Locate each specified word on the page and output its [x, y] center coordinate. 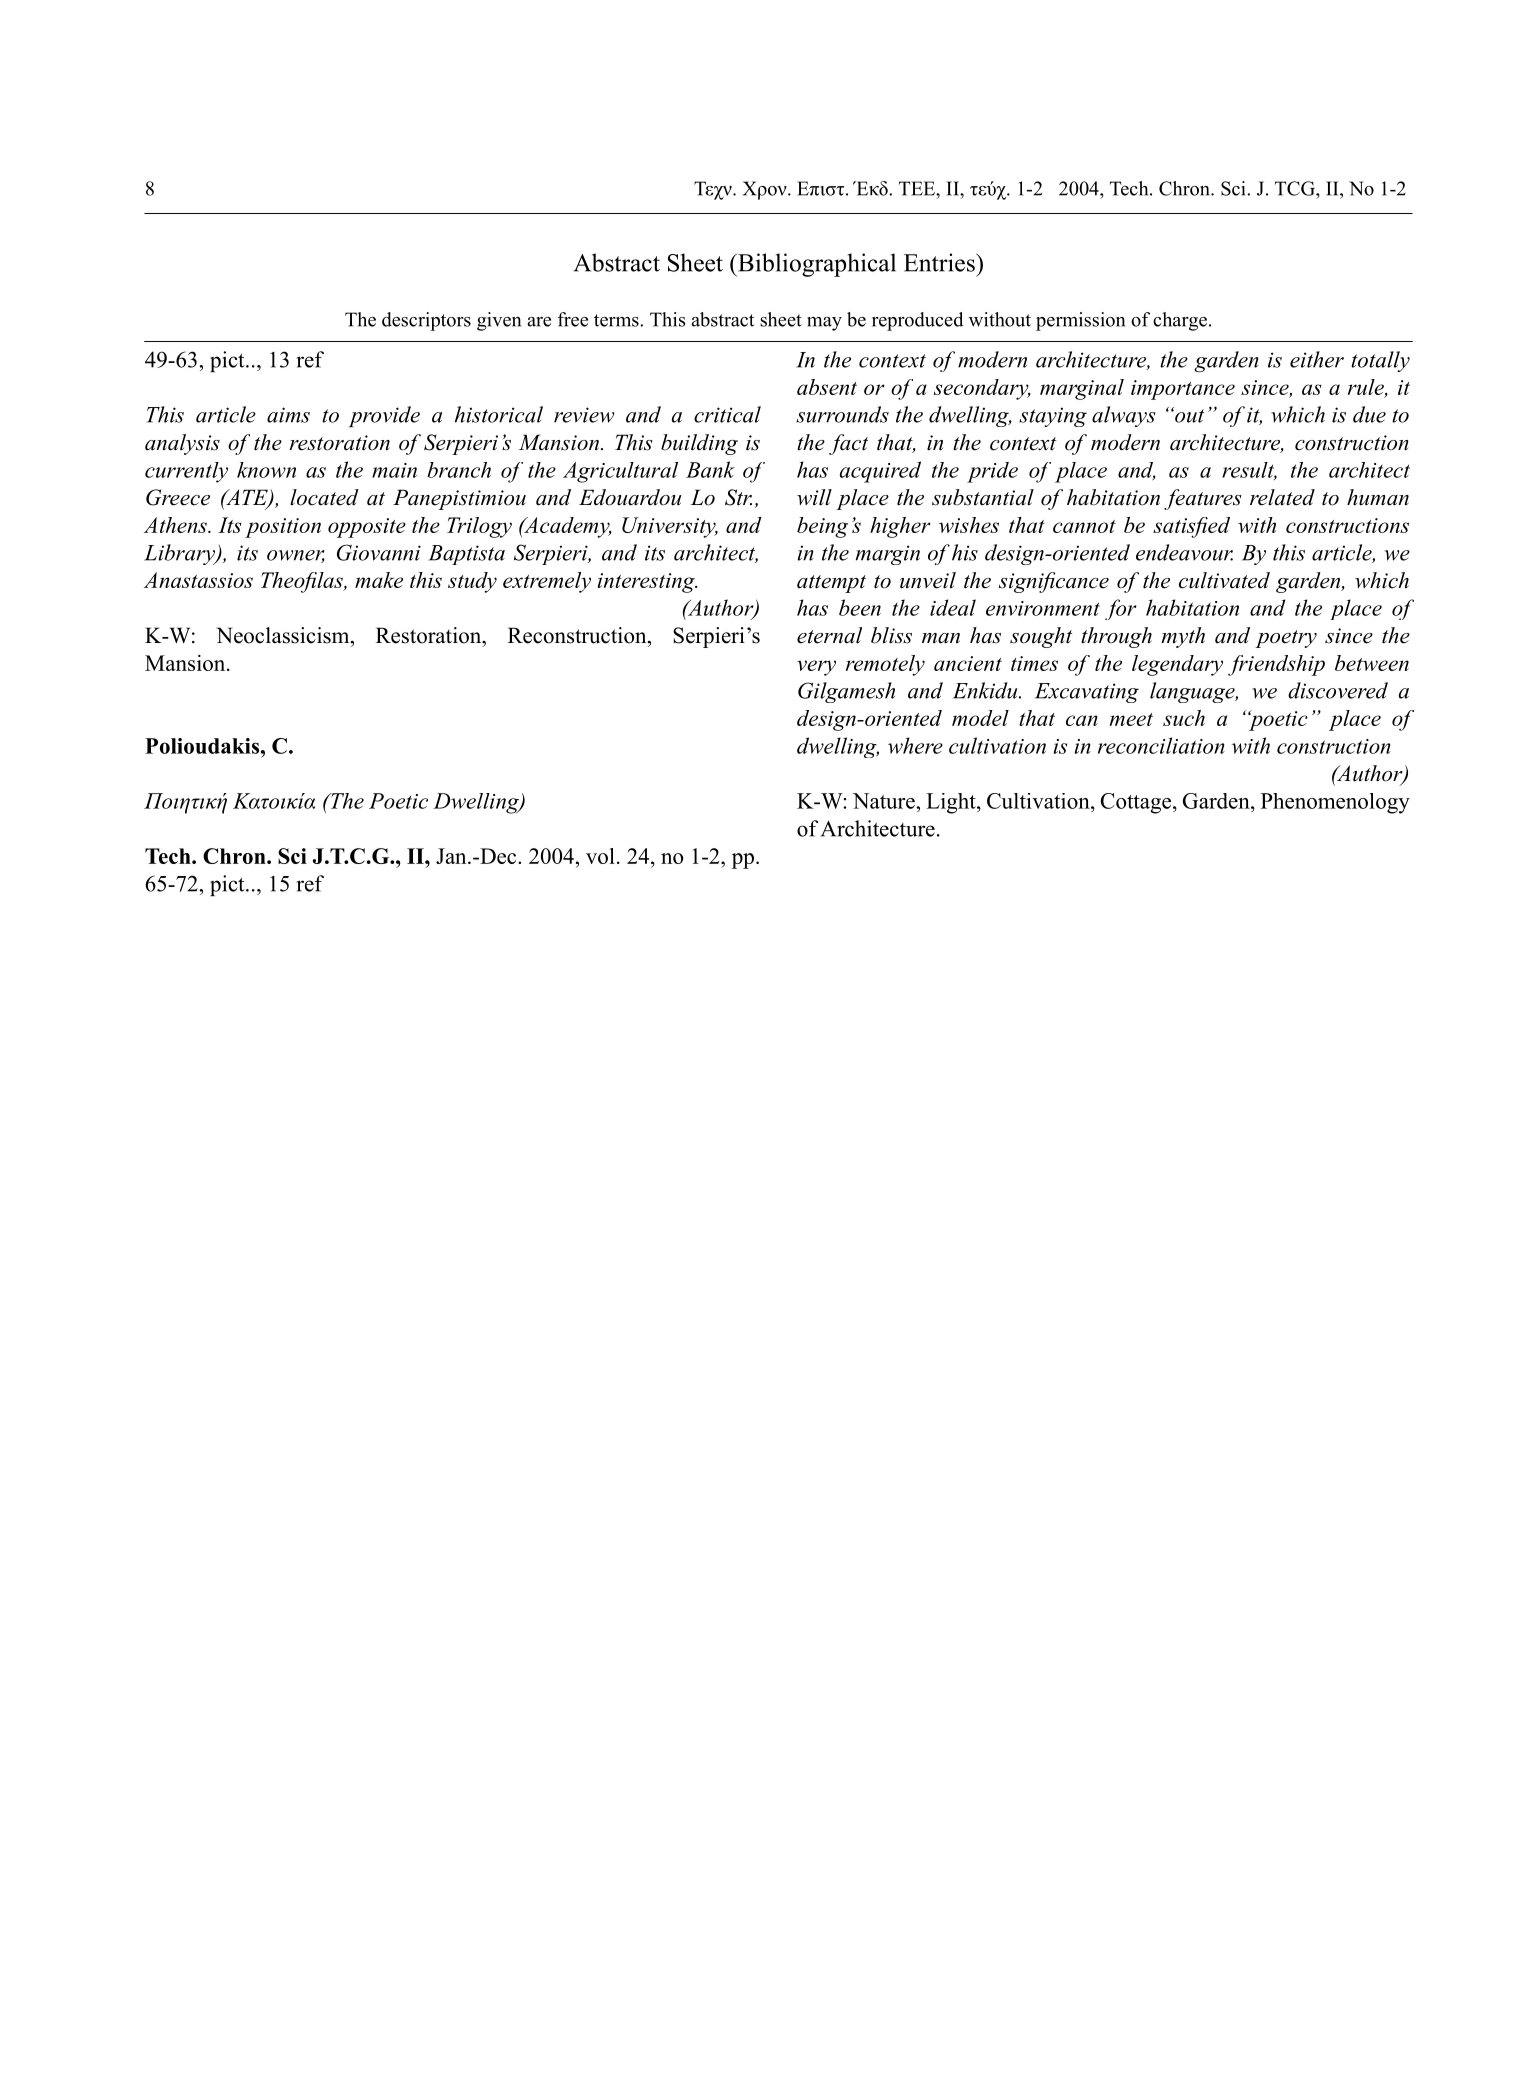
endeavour [1184, 552]
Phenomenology [1335, 803]
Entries [940, 262]
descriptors [426, 321]
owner [296, 556]
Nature [885, 801]
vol [600, 856]
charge [1180, 321]
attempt [831, 584]
